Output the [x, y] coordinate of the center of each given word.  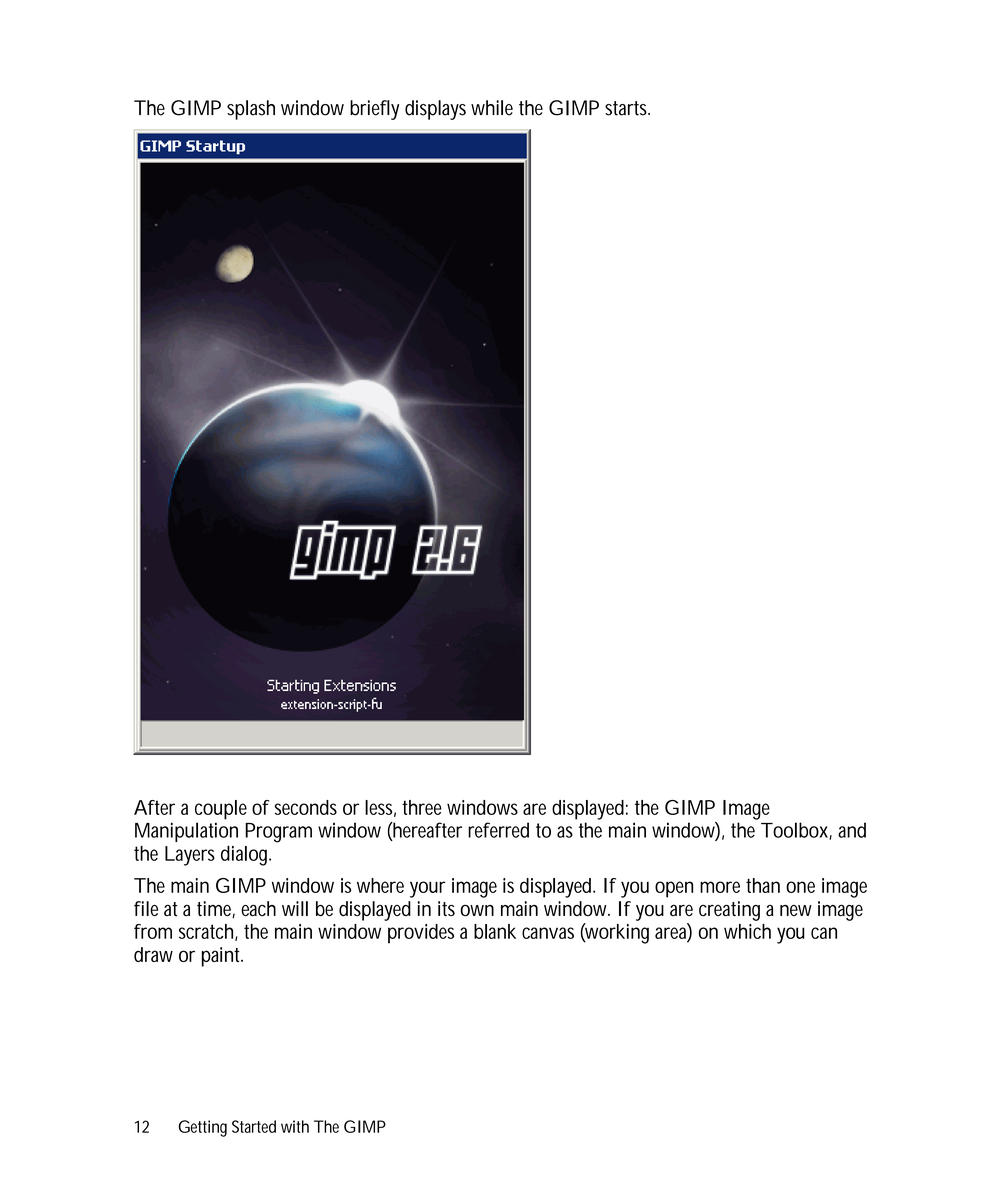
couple [221, 810]
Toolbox [796, 831]
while [492, 108]
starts [627, 108]
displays [435, 110]
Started [254, 1126]
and [852, 830]
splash [251, 110]
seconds [306, 807]
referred [498, 830]
